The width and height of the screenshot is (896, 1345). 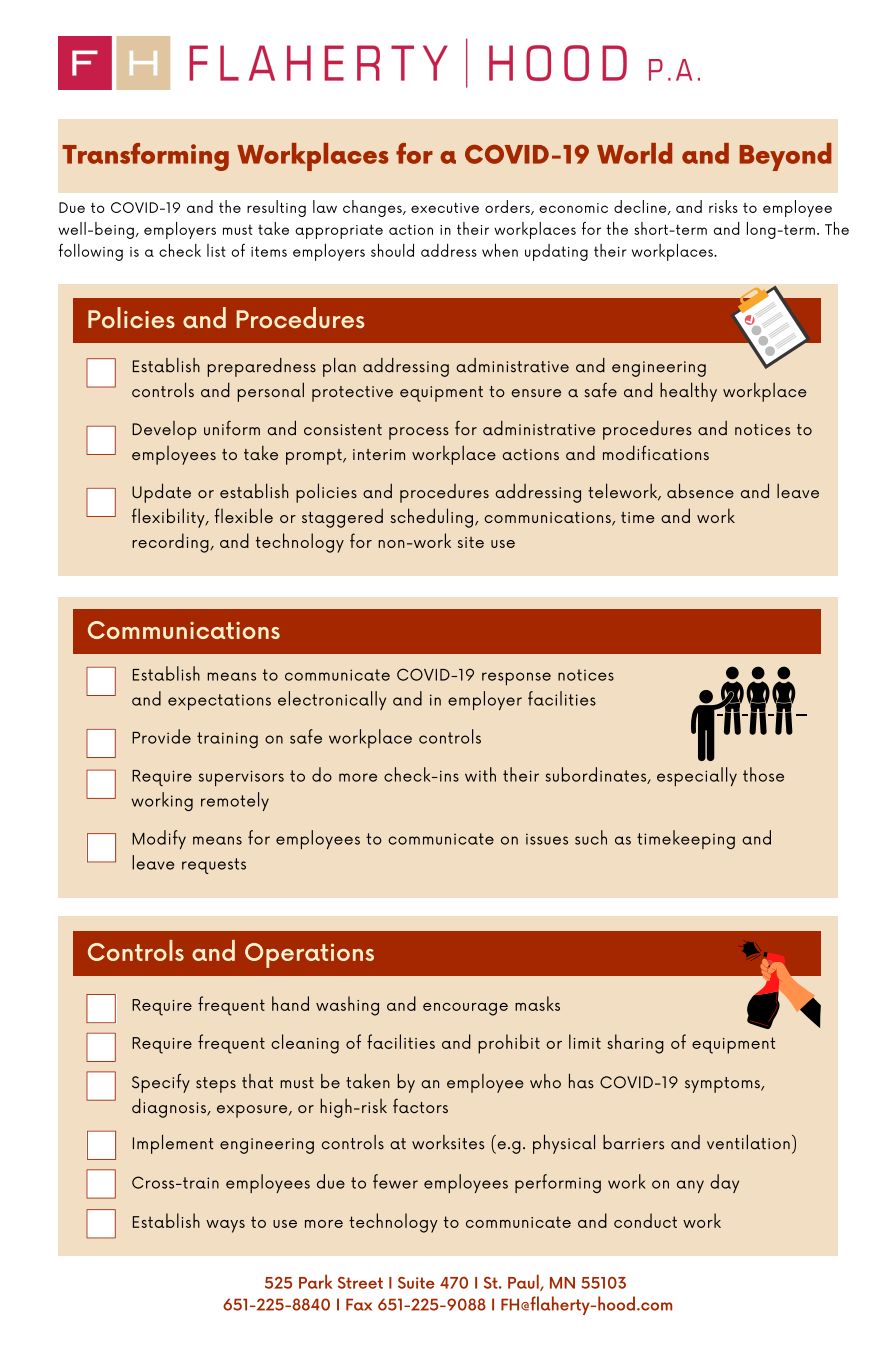 What do you see at coordinates (159, 839) in the screenshot?
I see `Modify` at bounding box center [159, 839].
